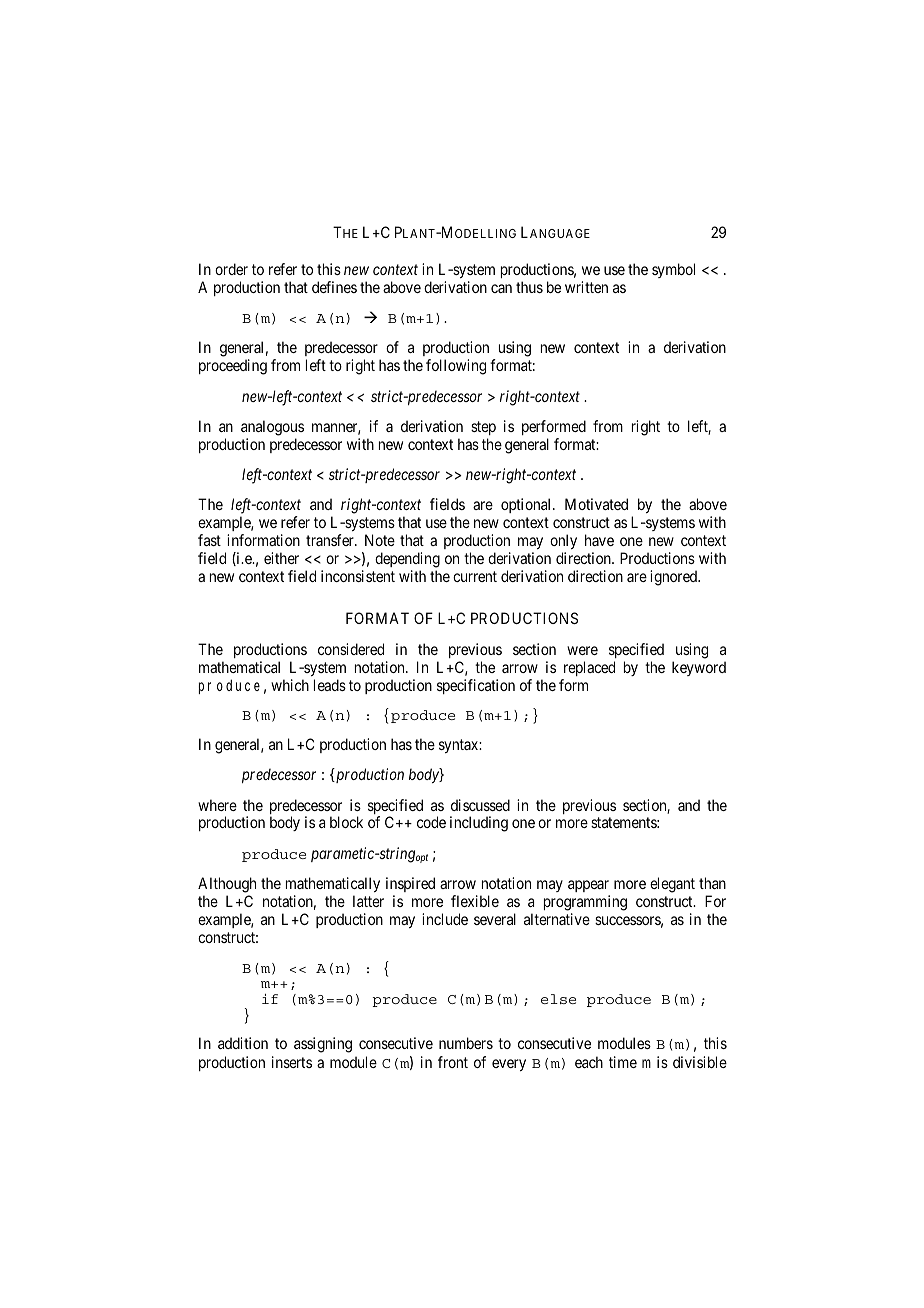  What do you see at coordinates (272, 428) in the document?
I see `analogous` at bounding box center [272, 428].
